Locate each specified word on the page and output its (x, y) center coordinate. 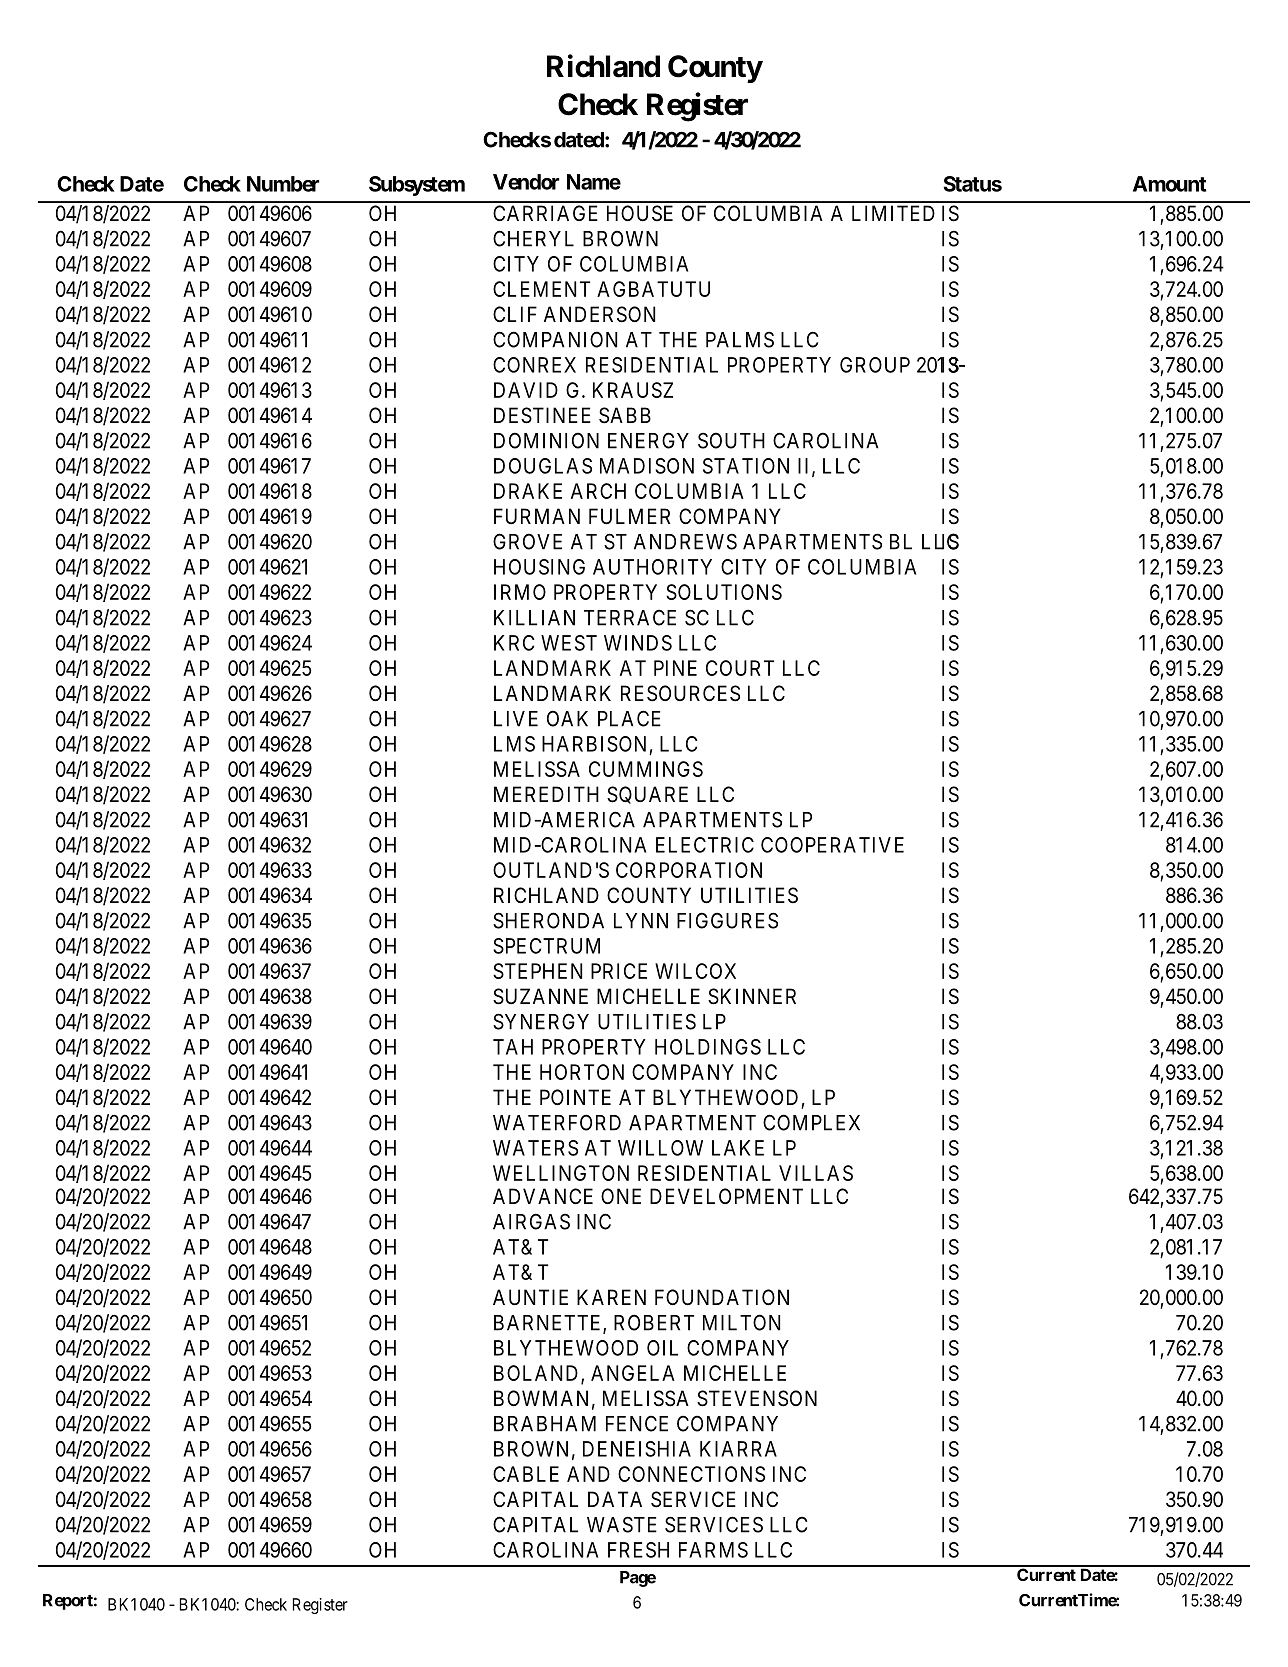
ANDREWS (685, 541)
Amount (1169, 184)
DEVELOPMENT (726, 1196)
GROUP (875, 365)
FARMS (713, 1550)
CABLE (526, 1474)
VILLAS (816, 1173)
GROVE (527, 541)
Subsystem (417, 186)
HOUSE (640, 213)
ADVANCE (543, 1196)
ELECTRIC (705, 845)
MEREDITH (546, 794)
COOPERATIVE (832, 845)
